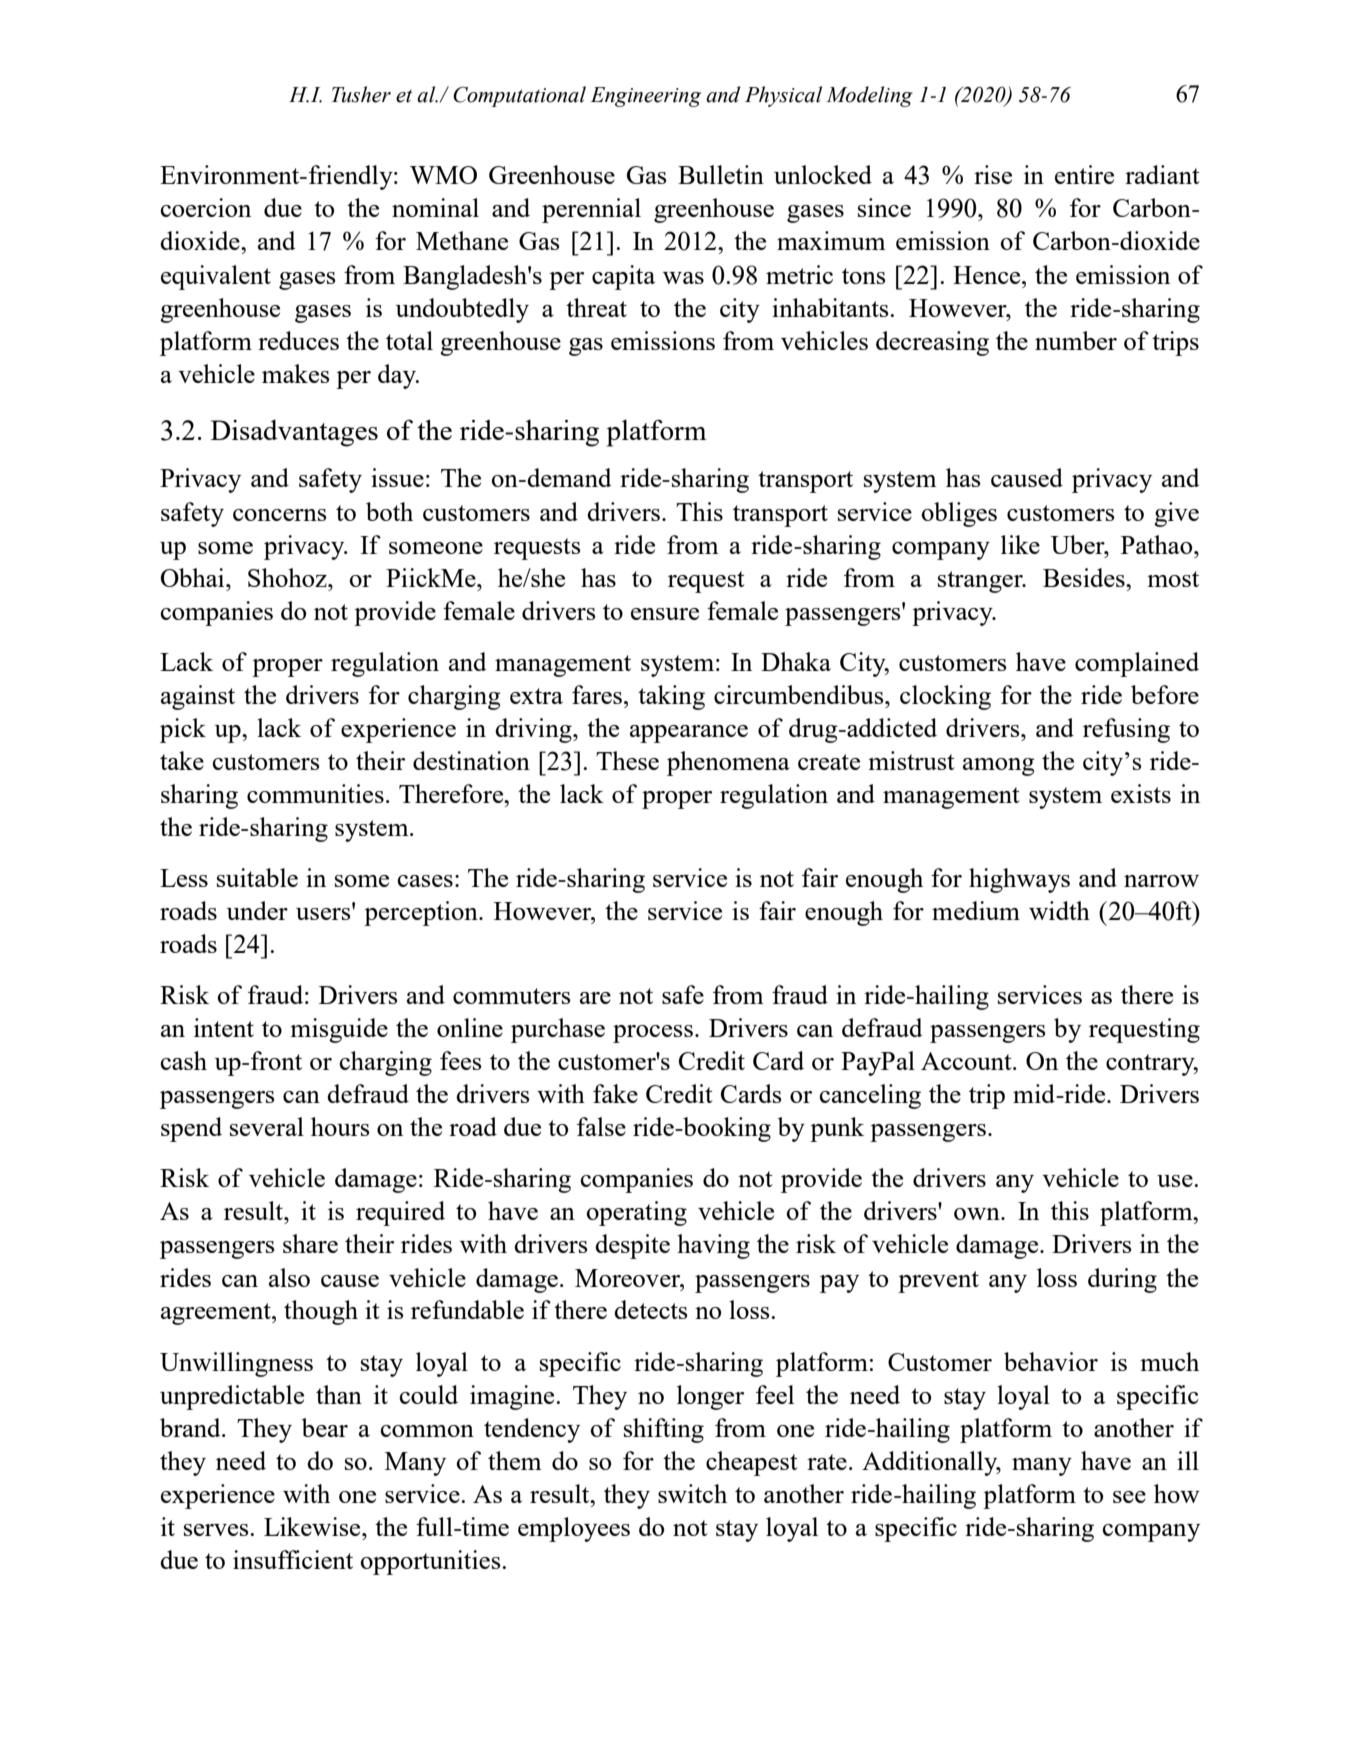 This screenshot has width=1360, height=1760. I want to click on switch, so click(692, 1493).
